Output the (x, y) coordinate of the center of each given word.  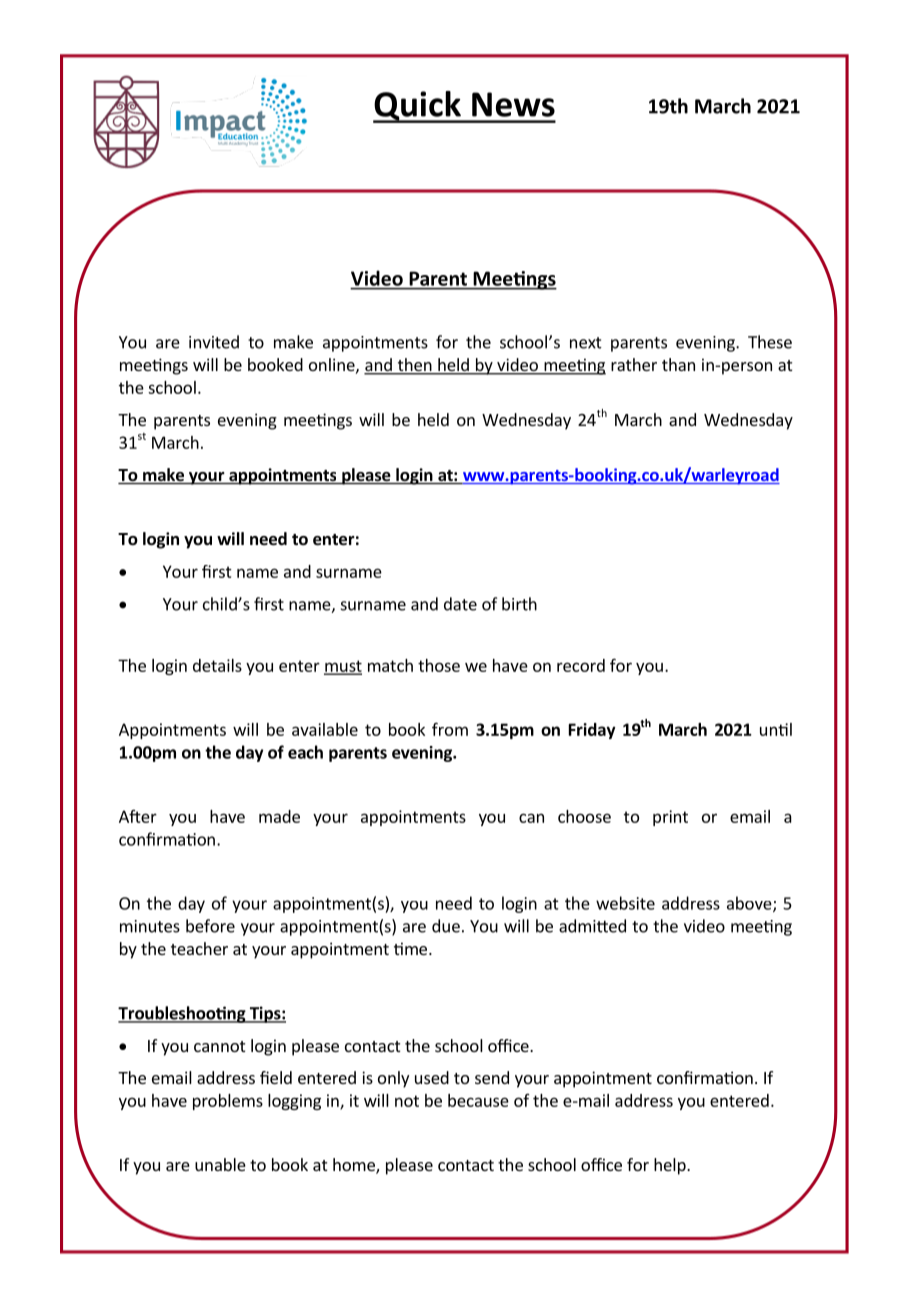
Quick (418, 107)
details (217, 665)
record (581, 665)
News (513, 104)
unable (220, 1164)
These (770, 342)
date (460, 604)
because (478, 1100)
